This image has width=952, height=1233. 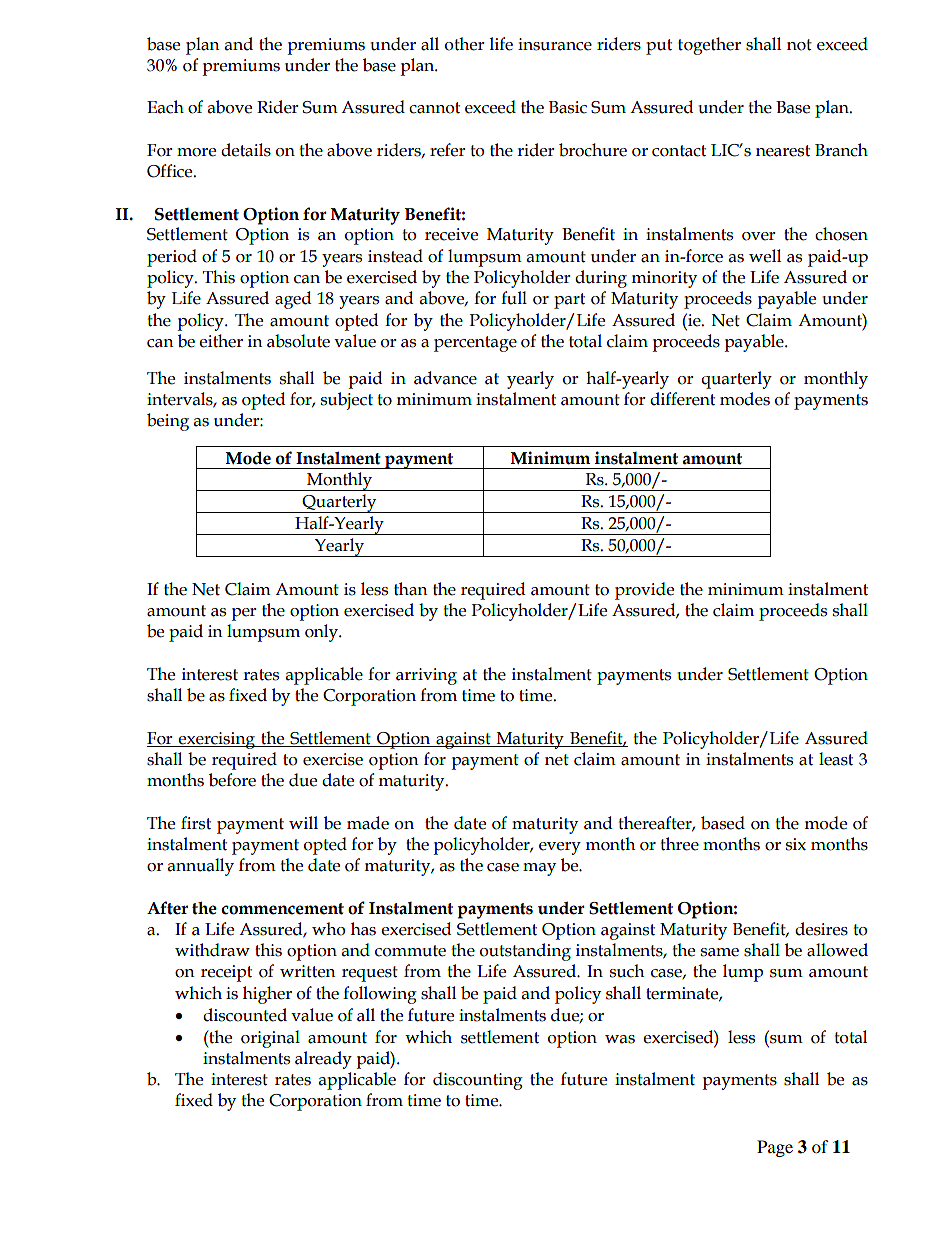 What do you see at coordinates (796, 844) in the image?
I see `six` at bounding box center [796, 844].
